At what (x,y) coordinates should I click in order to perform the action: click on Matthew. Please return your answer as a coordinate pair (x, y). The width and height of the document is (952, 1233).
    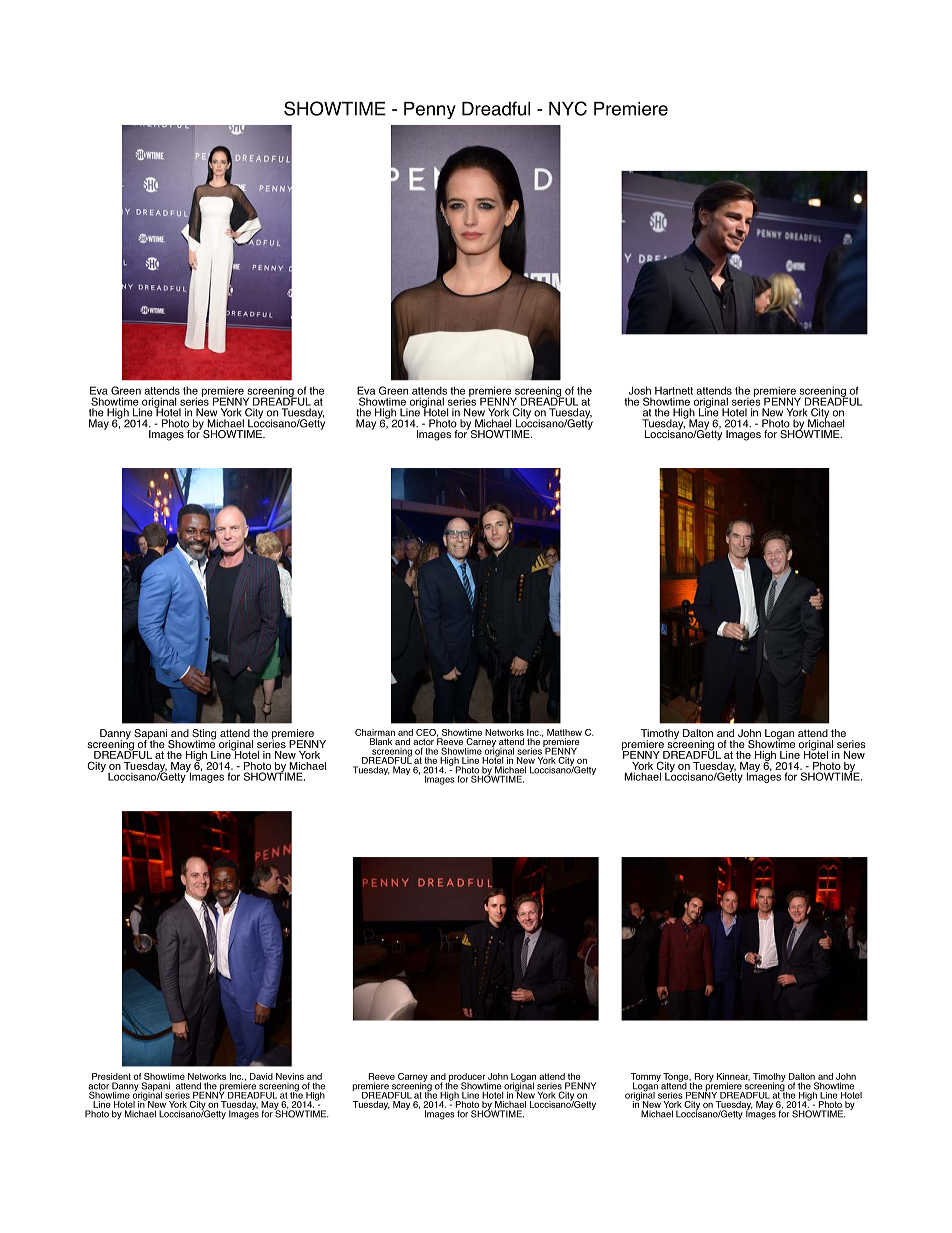
    Looking at the image, I should click on (564, 732).
